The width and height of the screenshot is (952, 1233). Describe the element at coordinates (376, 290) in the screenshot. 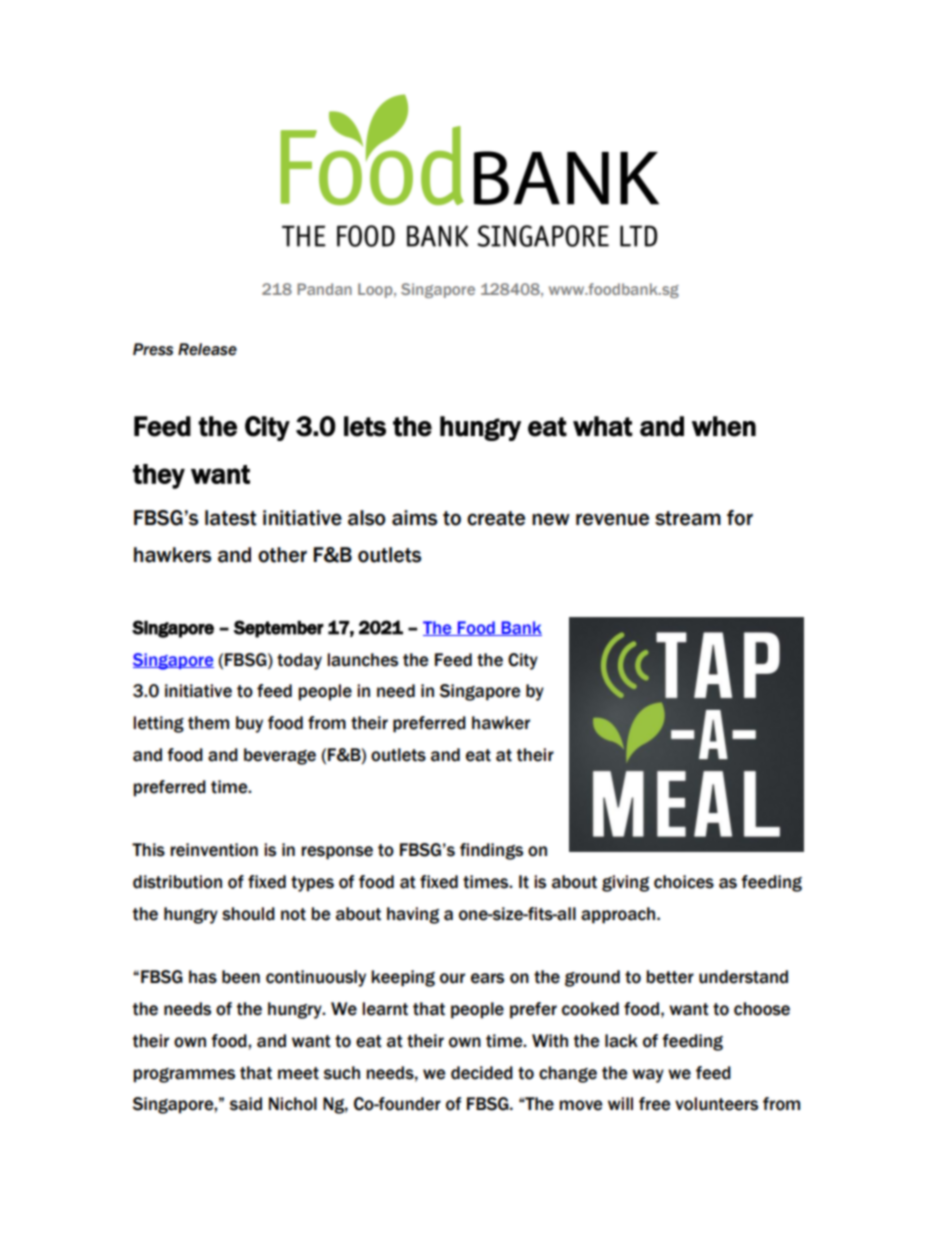

I see `Loop` at that location.
